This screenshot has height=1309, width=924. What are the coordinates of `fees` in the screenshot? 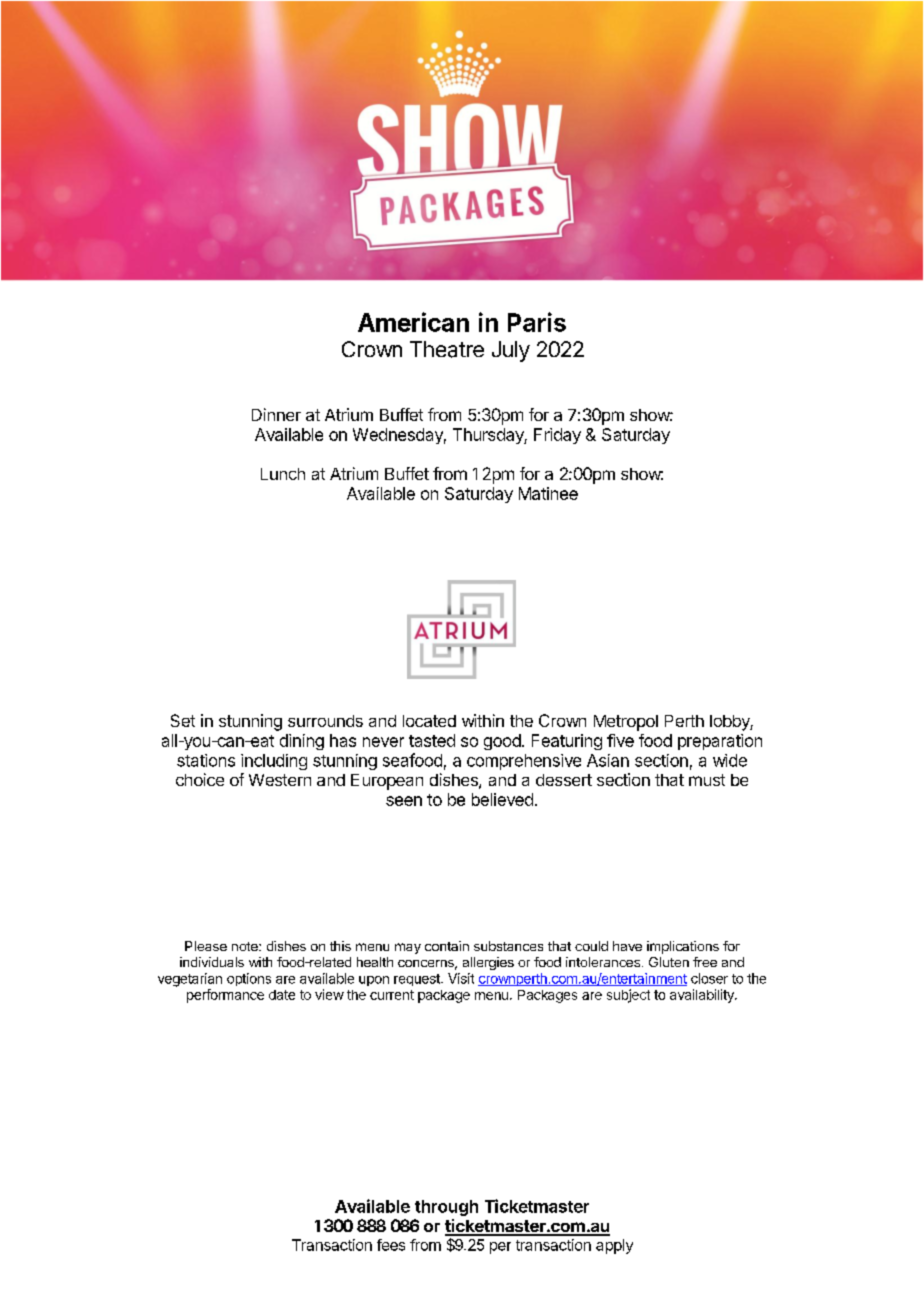 It's located at (391, 1245).
